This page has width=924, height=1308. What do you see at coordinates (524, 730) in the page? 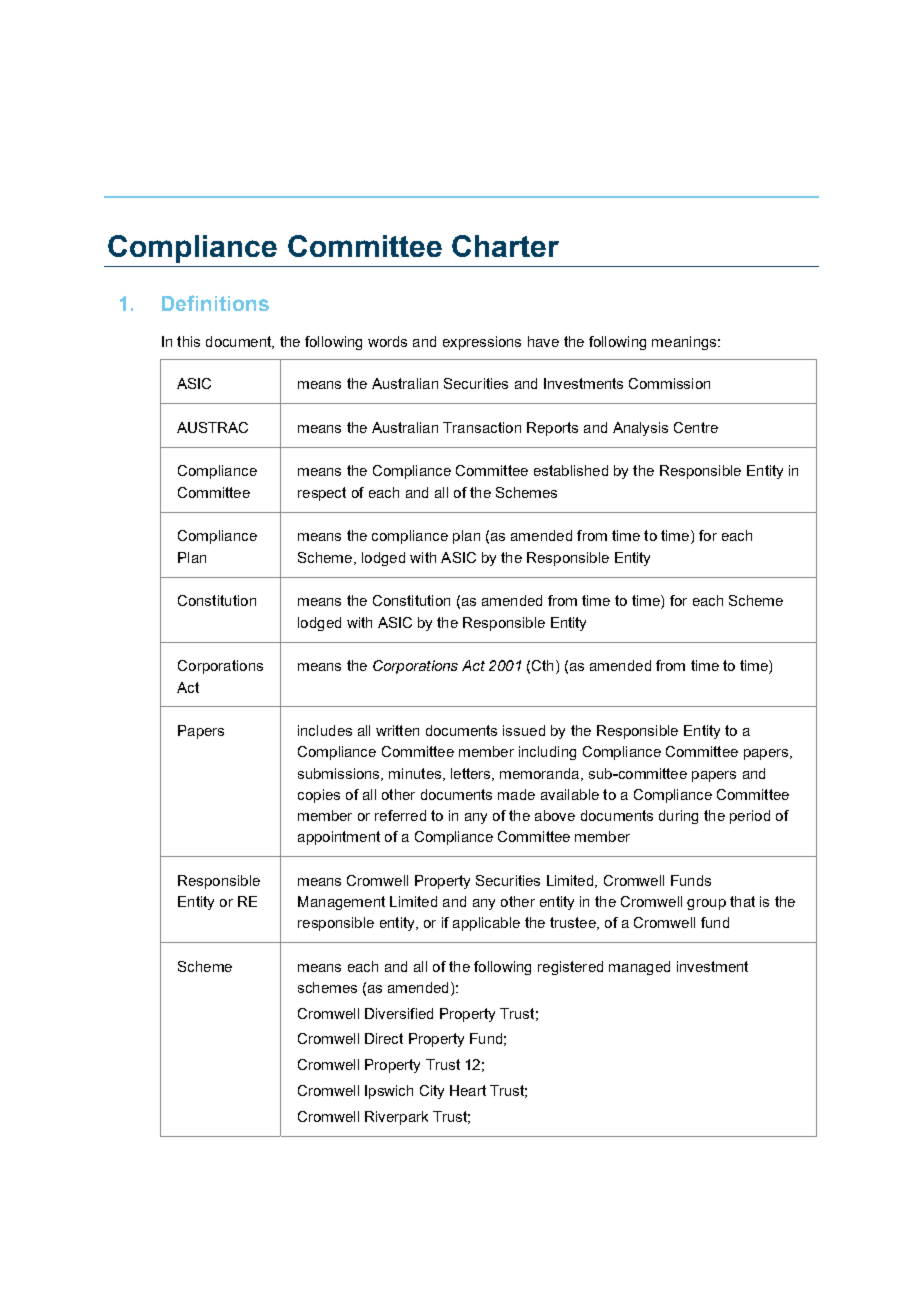
I see `issued` at bounding box center [524, 730].
